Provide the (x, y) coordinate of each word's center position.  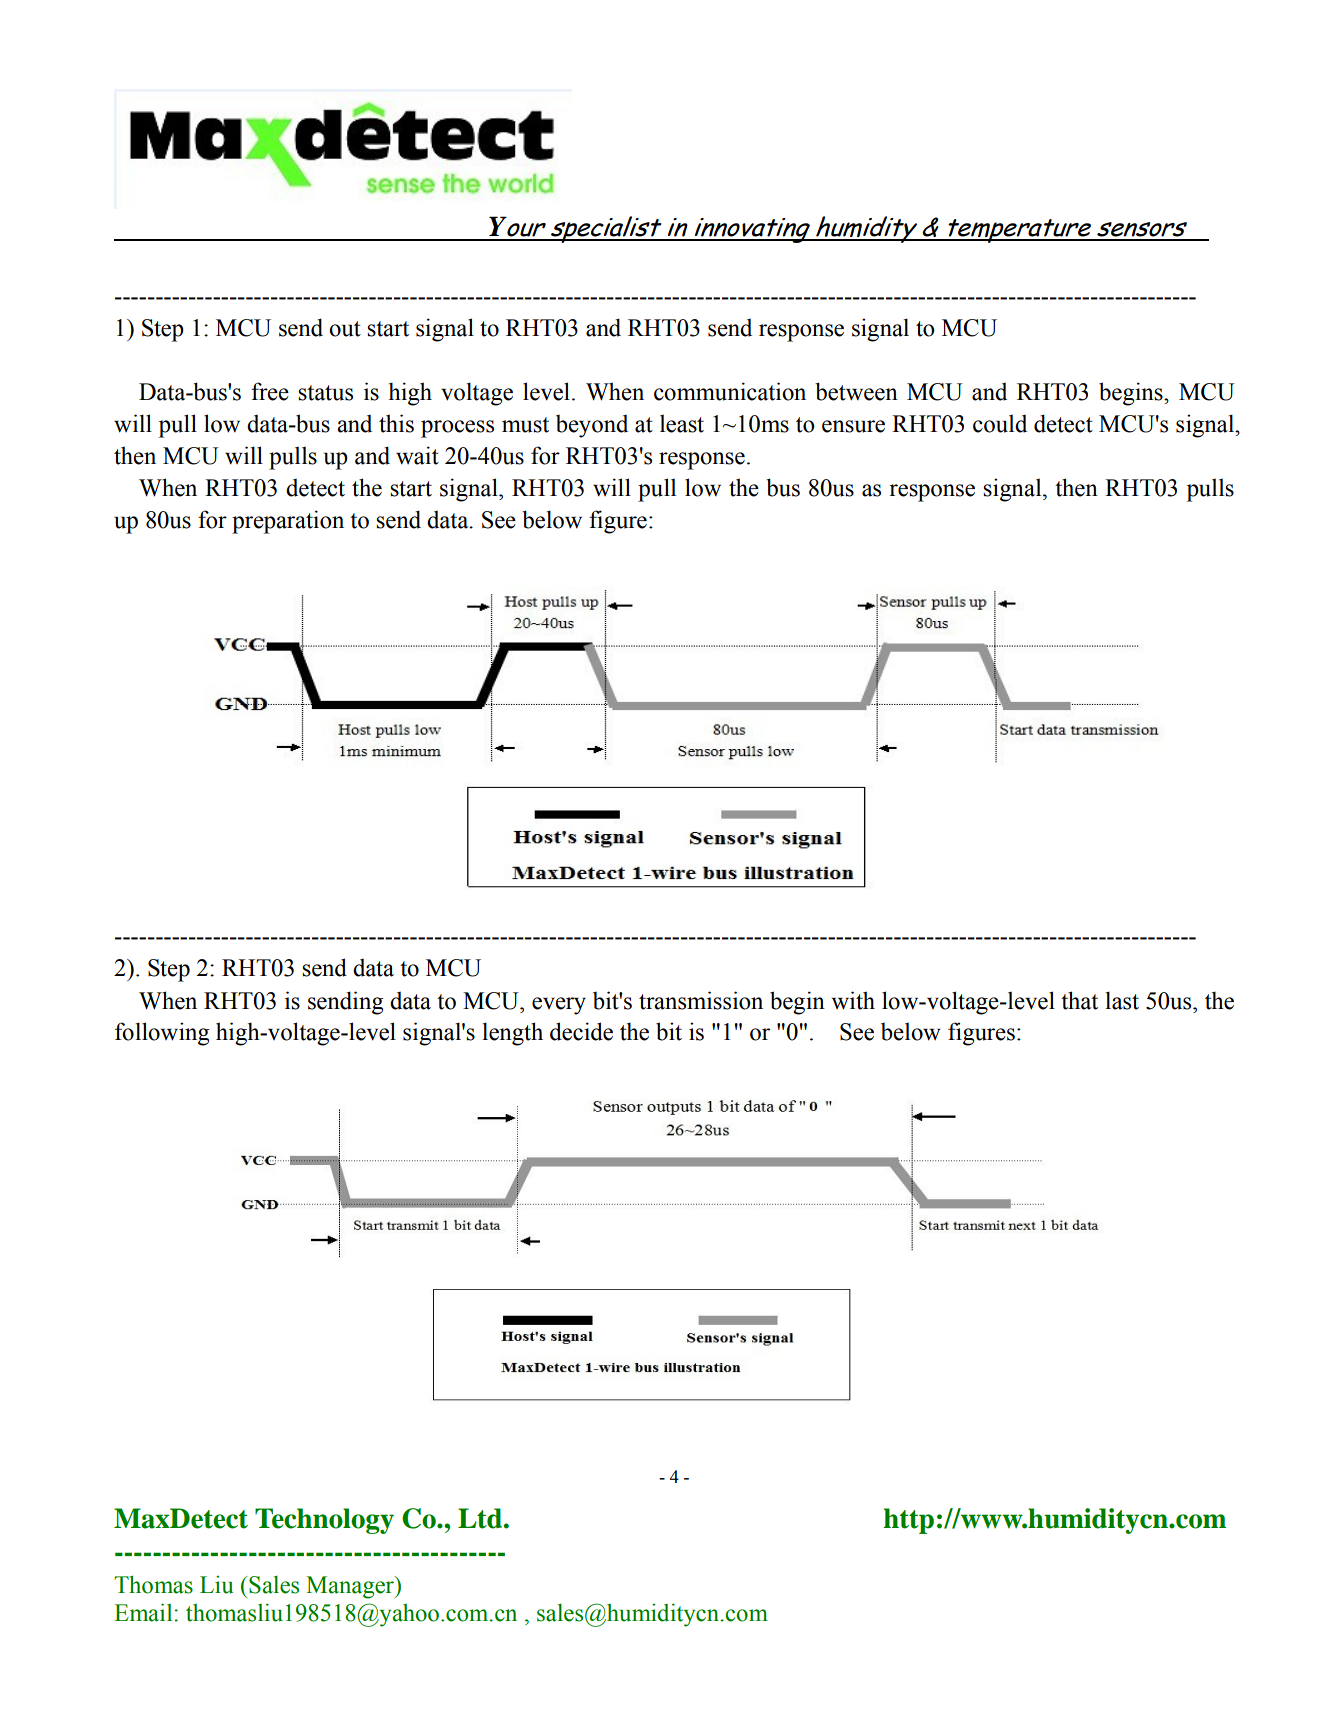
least (682, 423)
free (270, 391)
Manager (351, 1587)
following (162, 1034)
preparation (288, 522)
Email (145, 1612)
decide (581, 1031)
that (1079, 1000)
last (1122, 1000)
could (1000, 423)
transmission (701, 1000)
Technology (324, 1521)
